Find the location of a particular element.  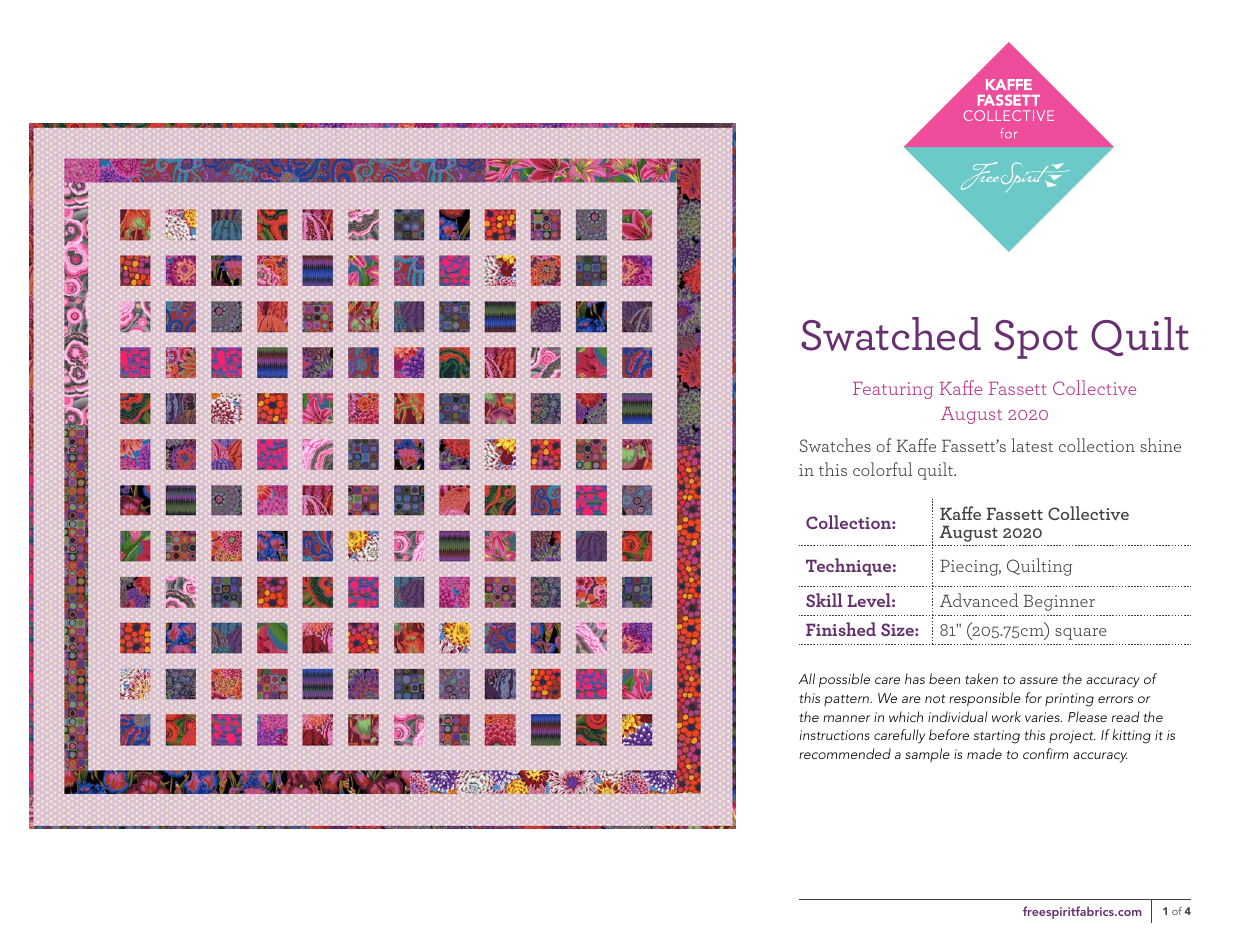

Spot is located at coordinates (1036, 339).
